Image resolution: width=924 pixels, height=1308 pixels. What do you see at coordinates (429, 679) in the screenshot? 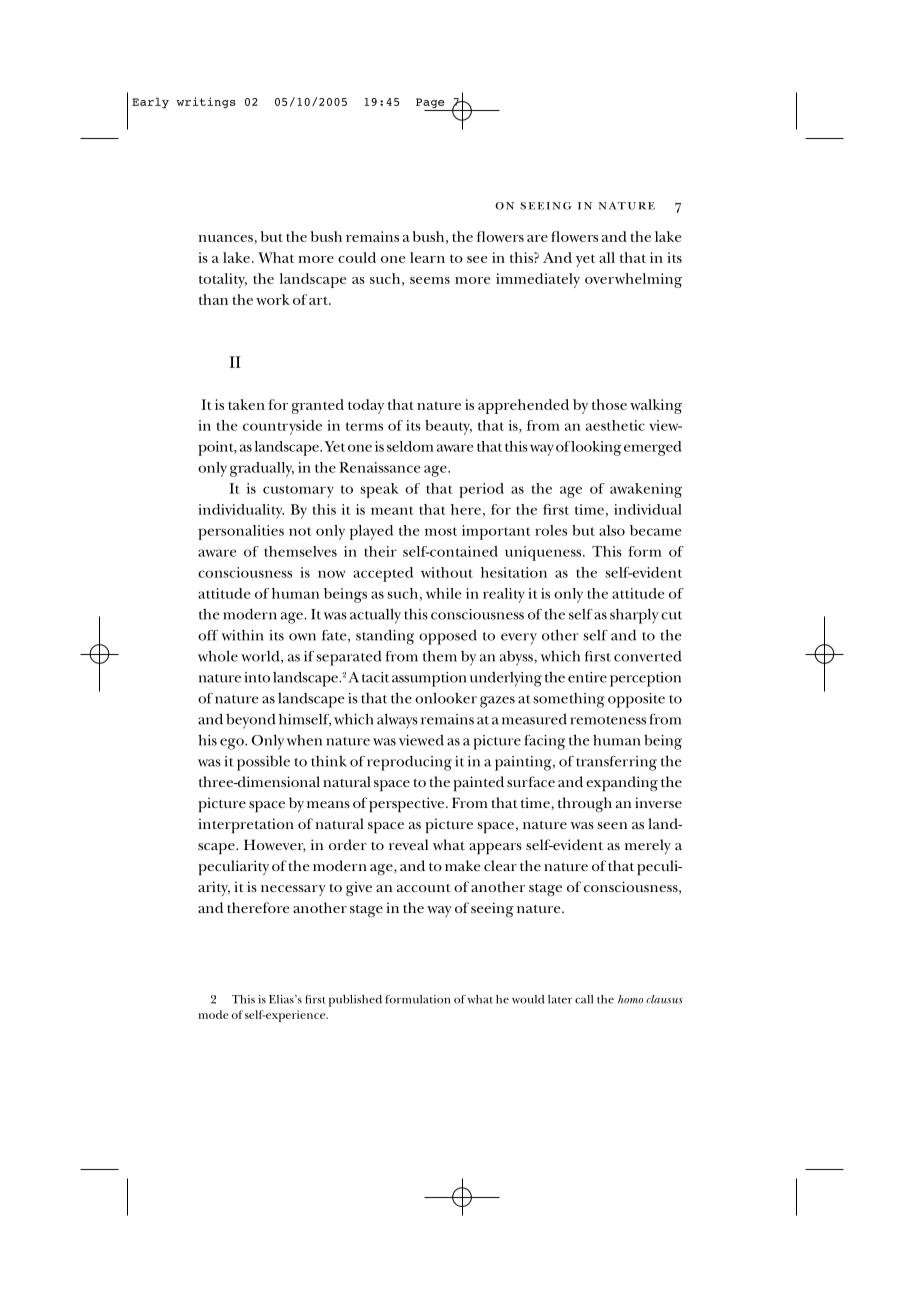
I see `assumption` at bounding box center [429, 679].
